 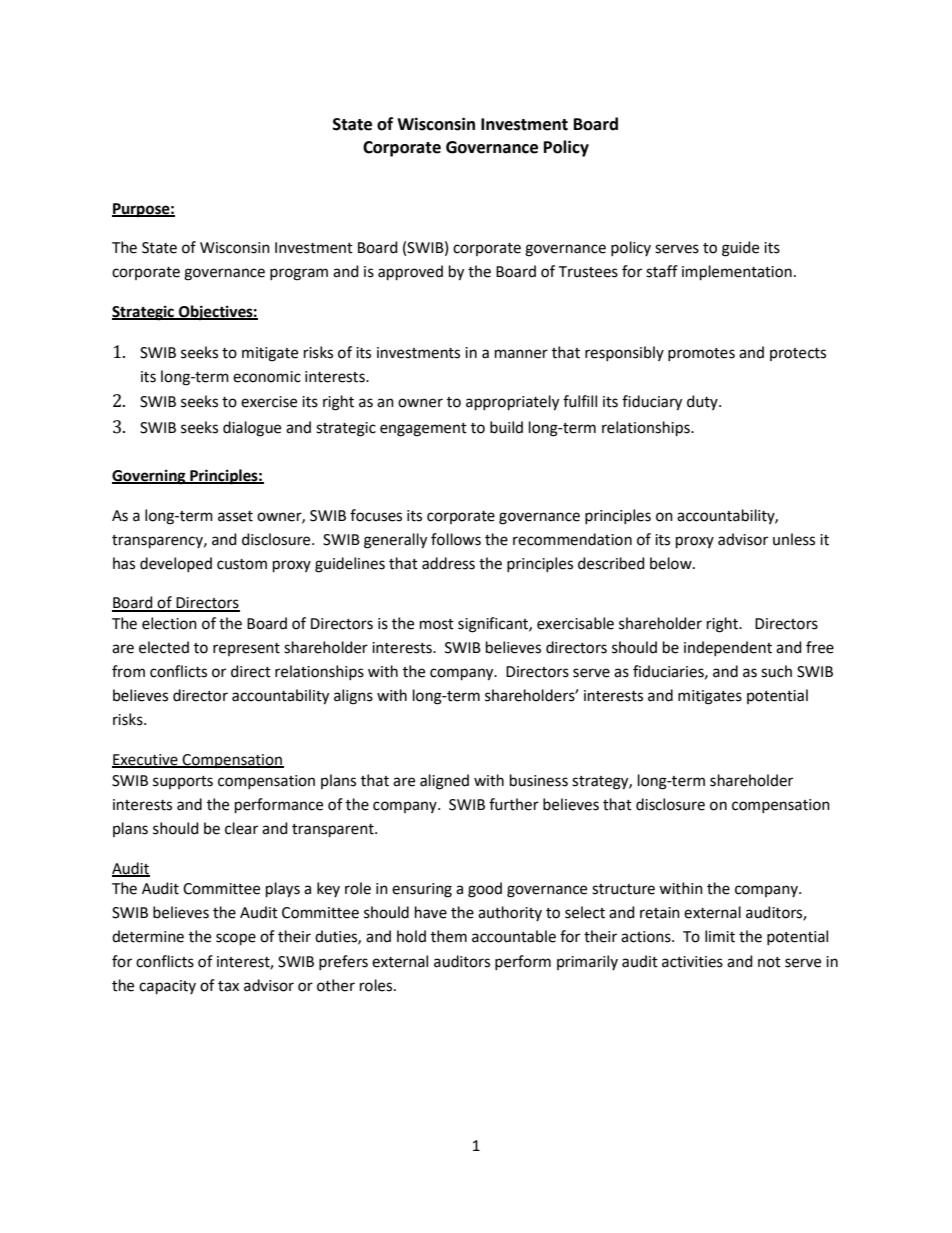 What do you see at coordinates (228, 986) in the image?
I see `tax` at bounding box center [228, 986].
